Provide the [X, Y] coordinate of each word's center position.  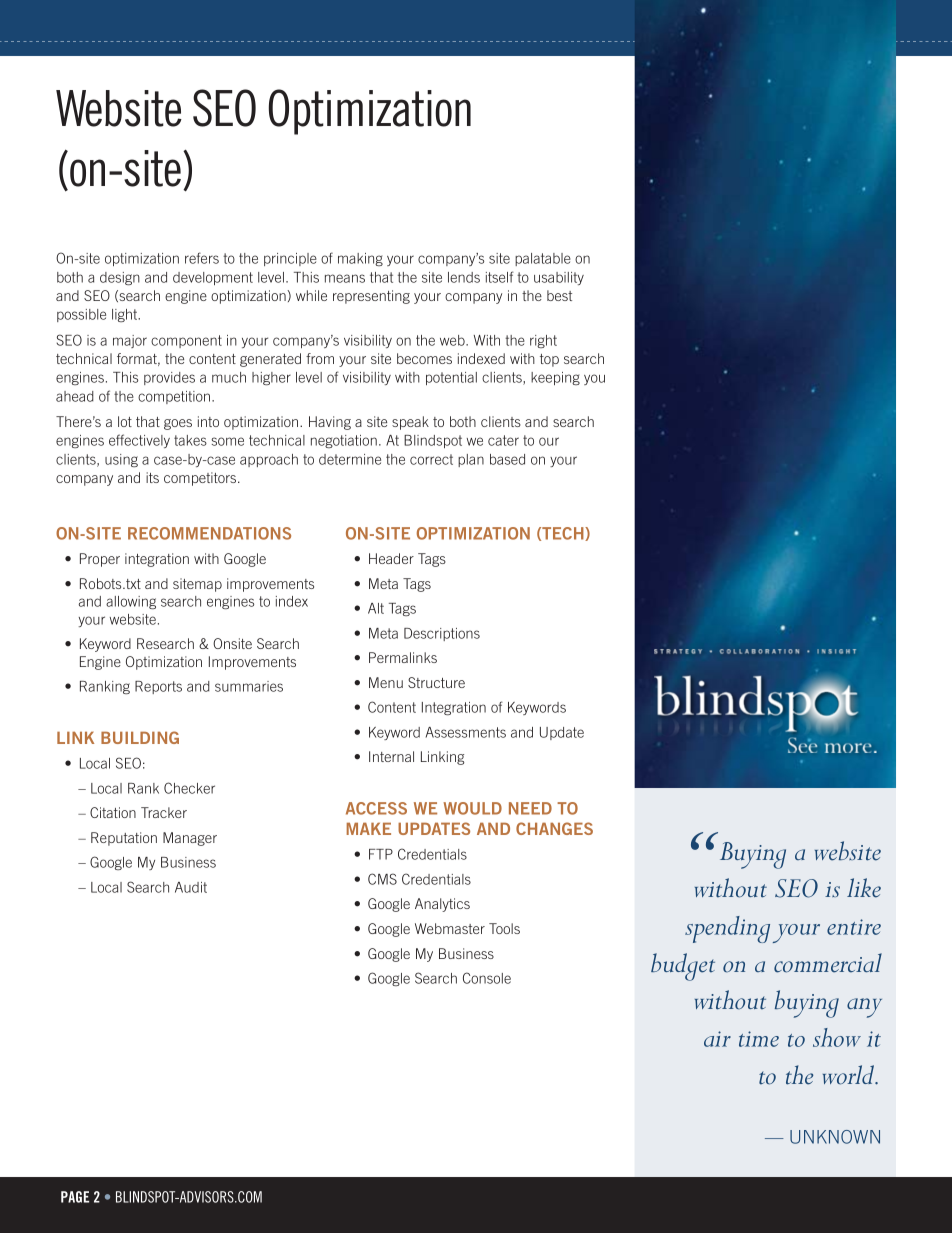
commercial [828, 963]
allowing [131, 602]
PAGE [75, 1197]
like [864, 888]
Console [487, 978]
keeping [555, 378]
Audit [191, 887]
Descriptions [442, 634]
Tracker [164, 812]
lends [464, 277]
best [559, 295]
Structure [436, 682]
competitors [201, 479]
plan [471, 460]
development [213, 278]
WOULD [472, 808]
